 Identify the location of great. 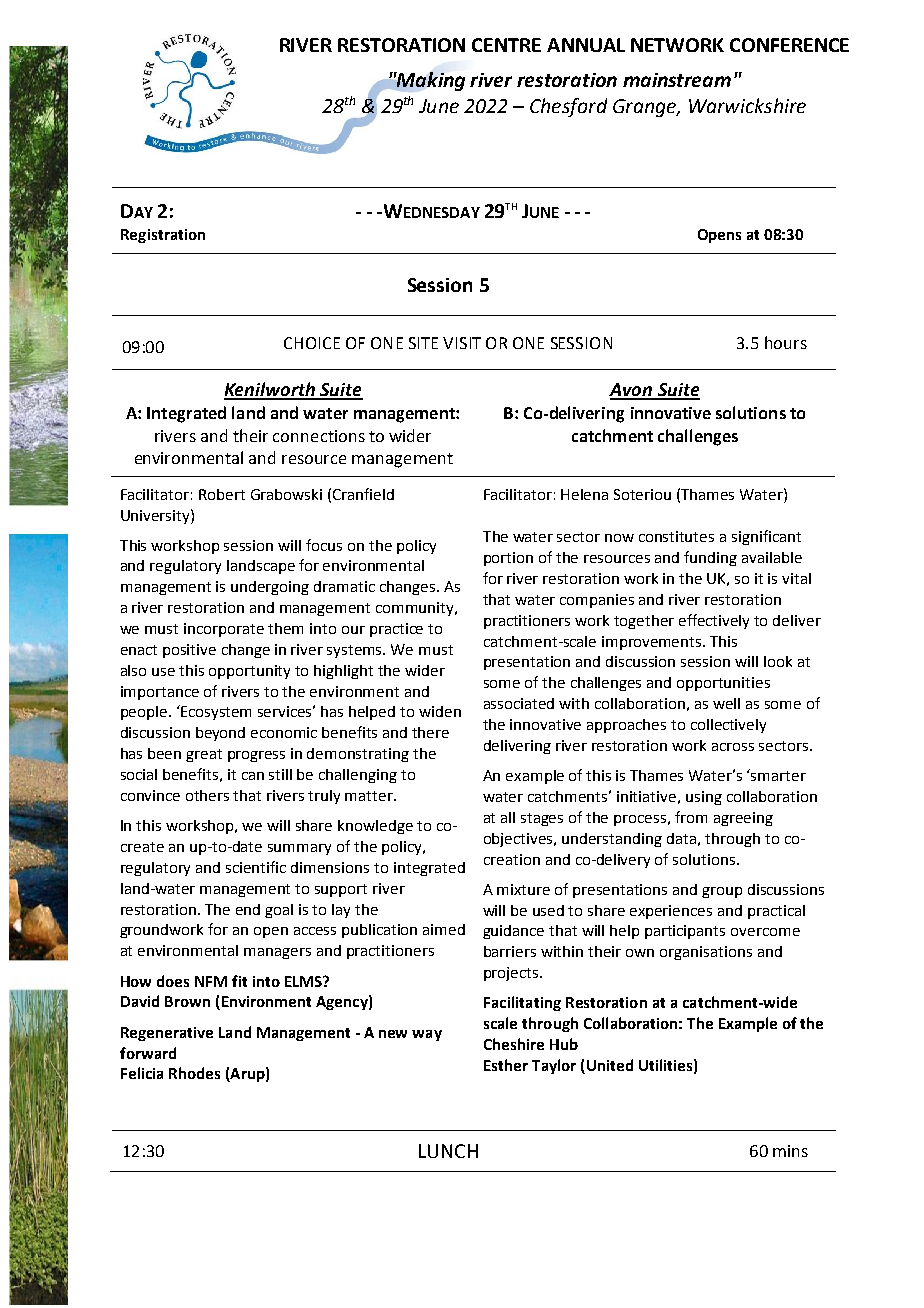
(204, 755).
